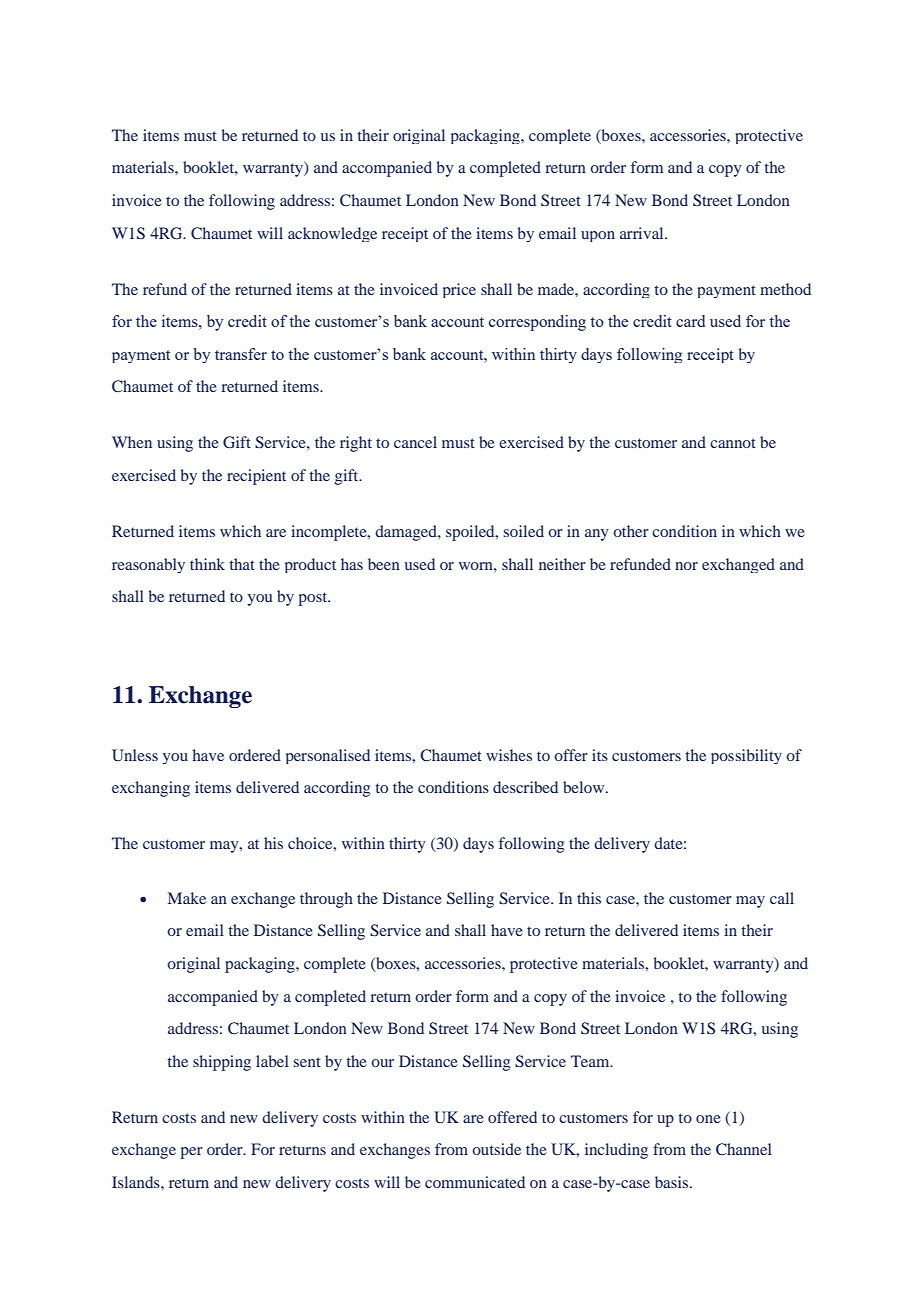  Describe the element at coordinates (643, 233) in the screenshot. I see `arrival` at that location.
